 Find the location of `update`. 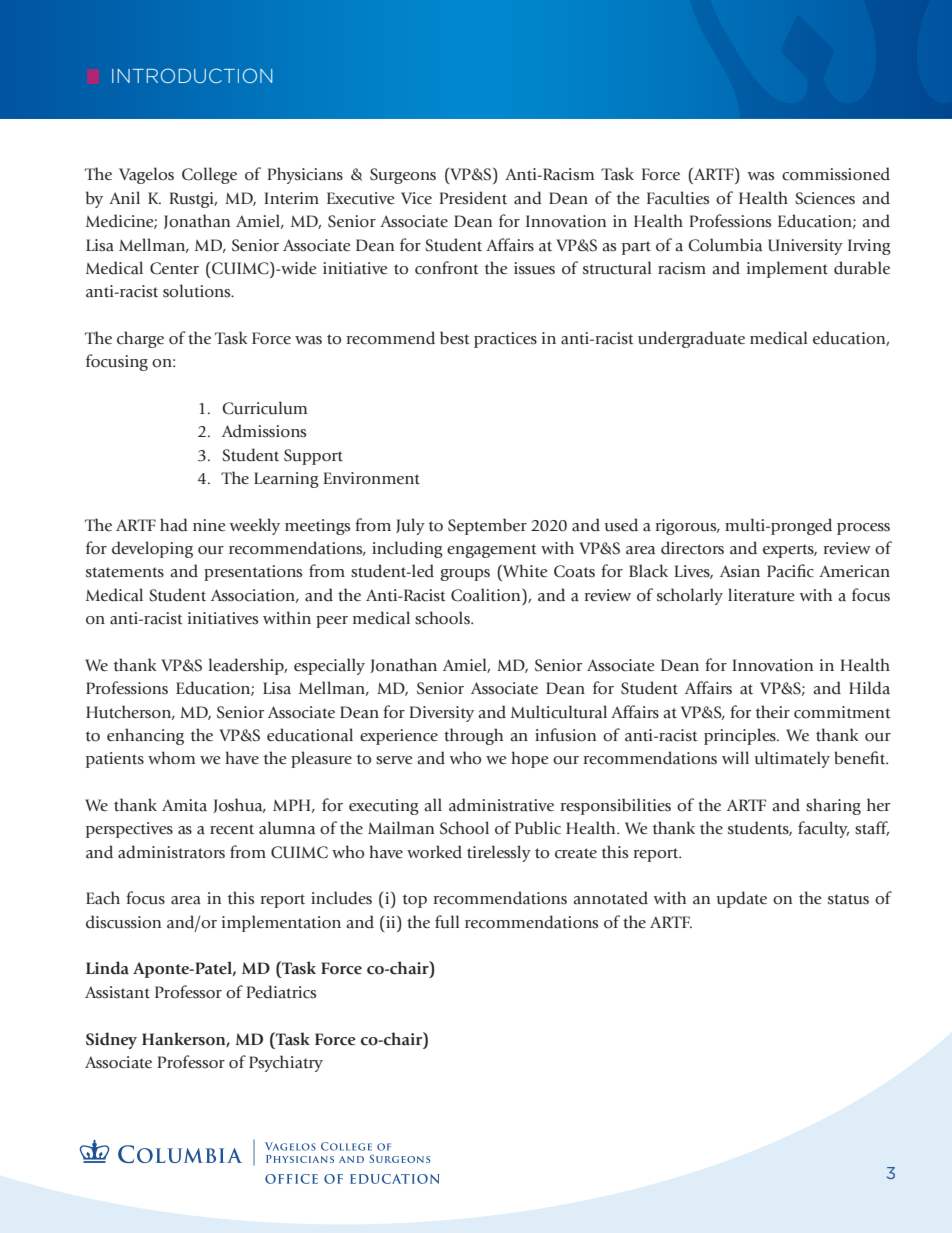

update is located at coordinates (742, 899).
